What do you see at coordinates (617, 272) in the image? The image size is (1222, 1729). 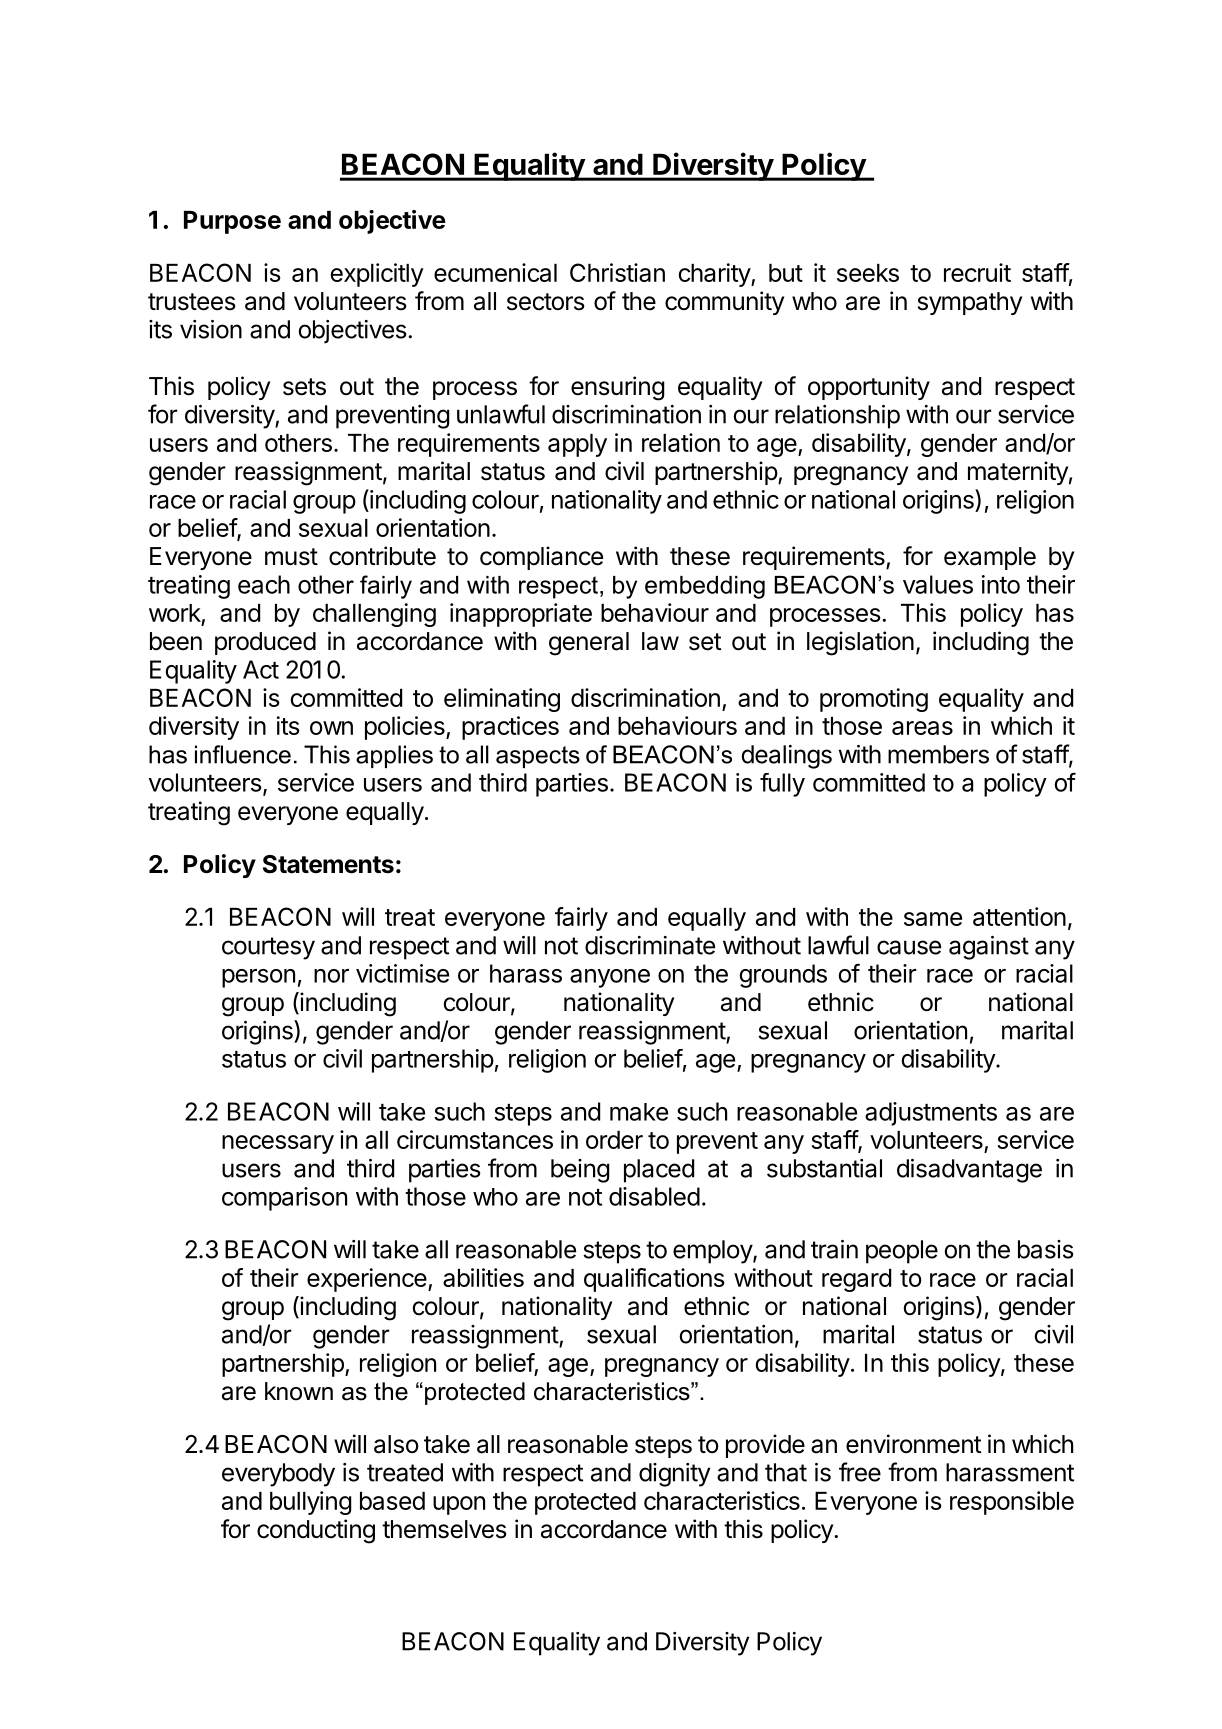 I see `Christian` at bounding box center [617, 272].
